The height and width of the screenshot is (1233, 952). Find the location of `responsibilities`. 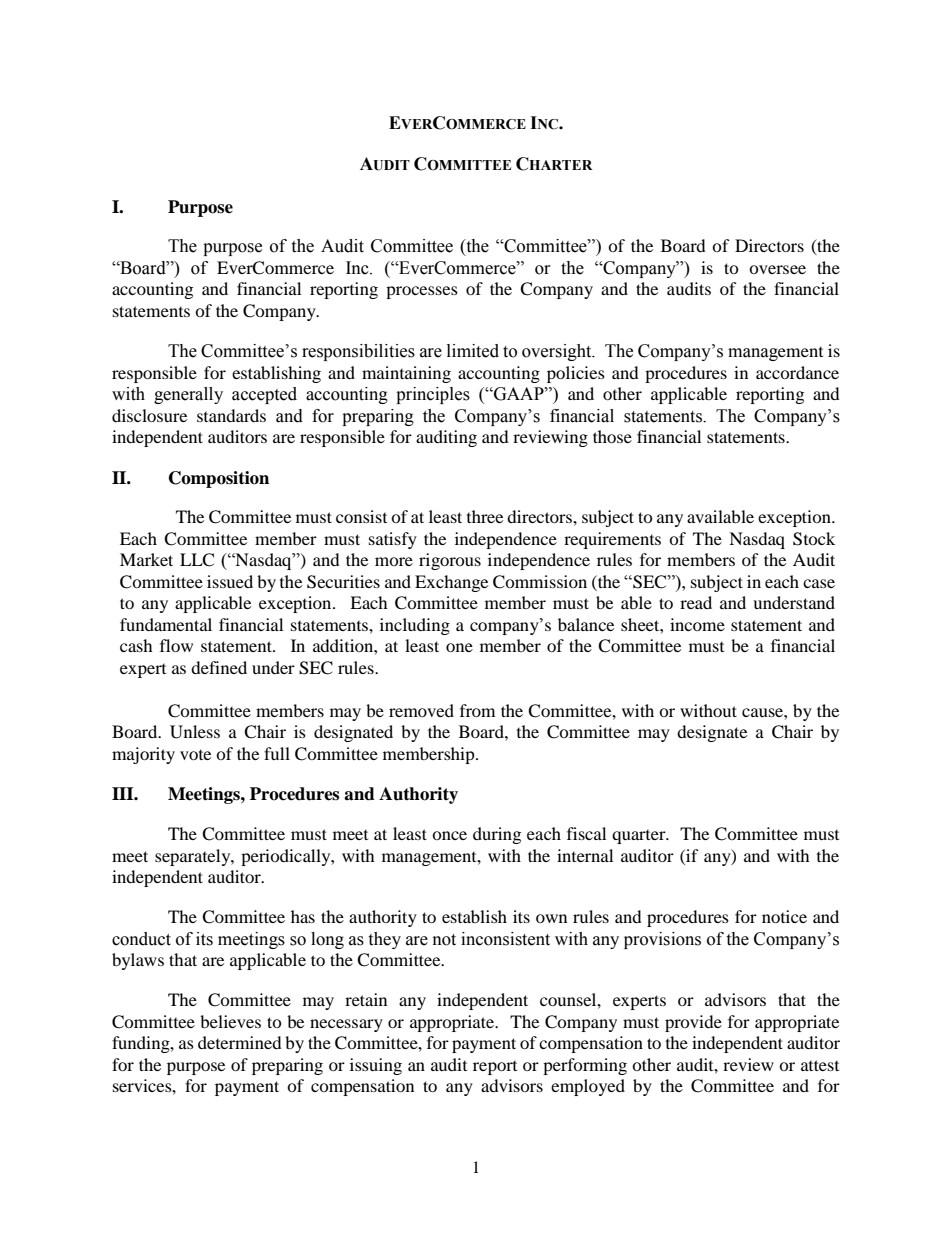

responsibilities is located at coordinates (358, 352).
